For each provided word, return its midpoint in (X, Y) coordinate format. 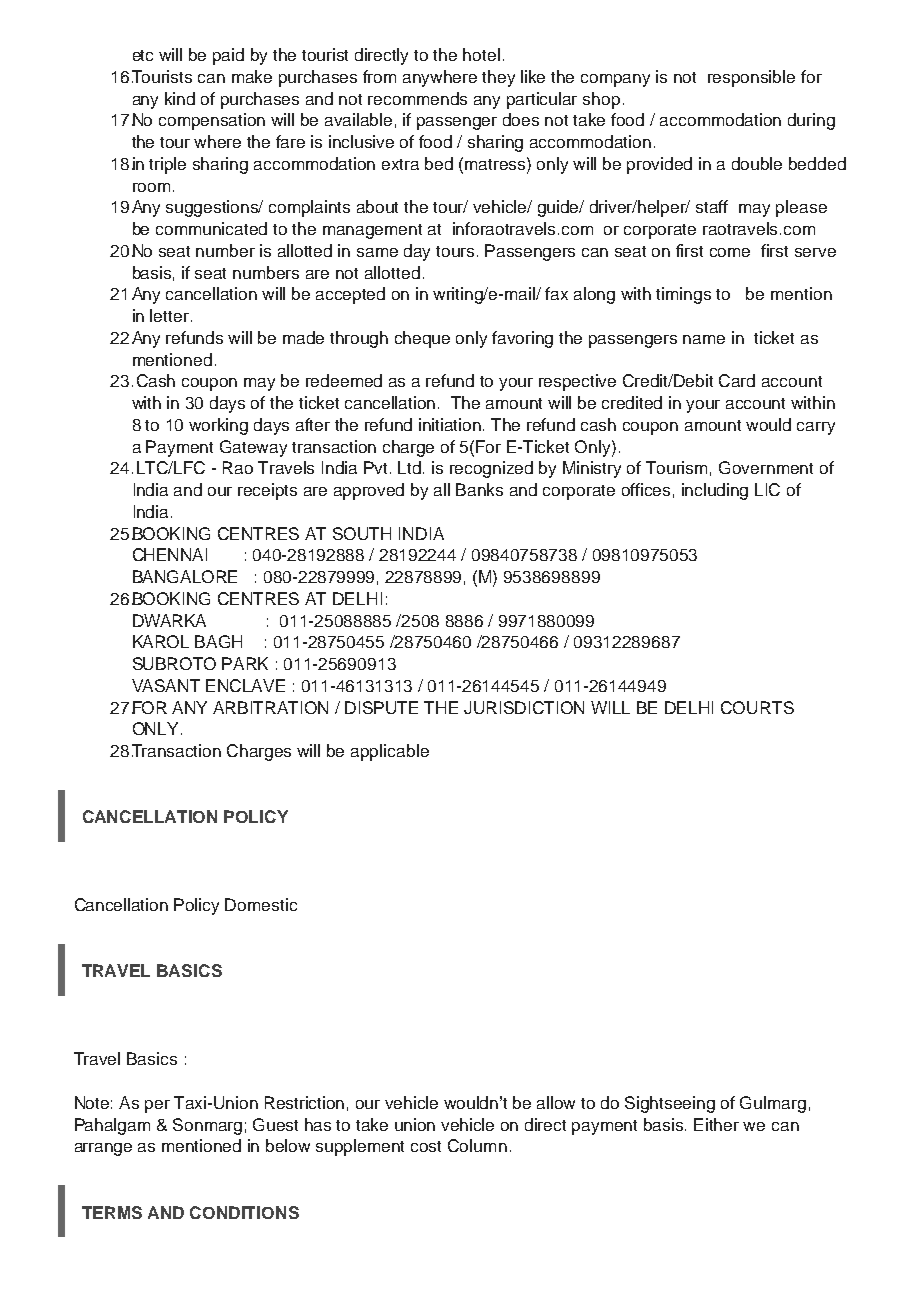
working (218, 426)
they (498, 78)
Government (766, 467)
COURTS (757, 707)
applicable (390, 752)
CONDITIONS (244, 1212)
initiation (451, 424)
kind (180, 98)
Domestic (261, 904)
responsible (751, 78)
